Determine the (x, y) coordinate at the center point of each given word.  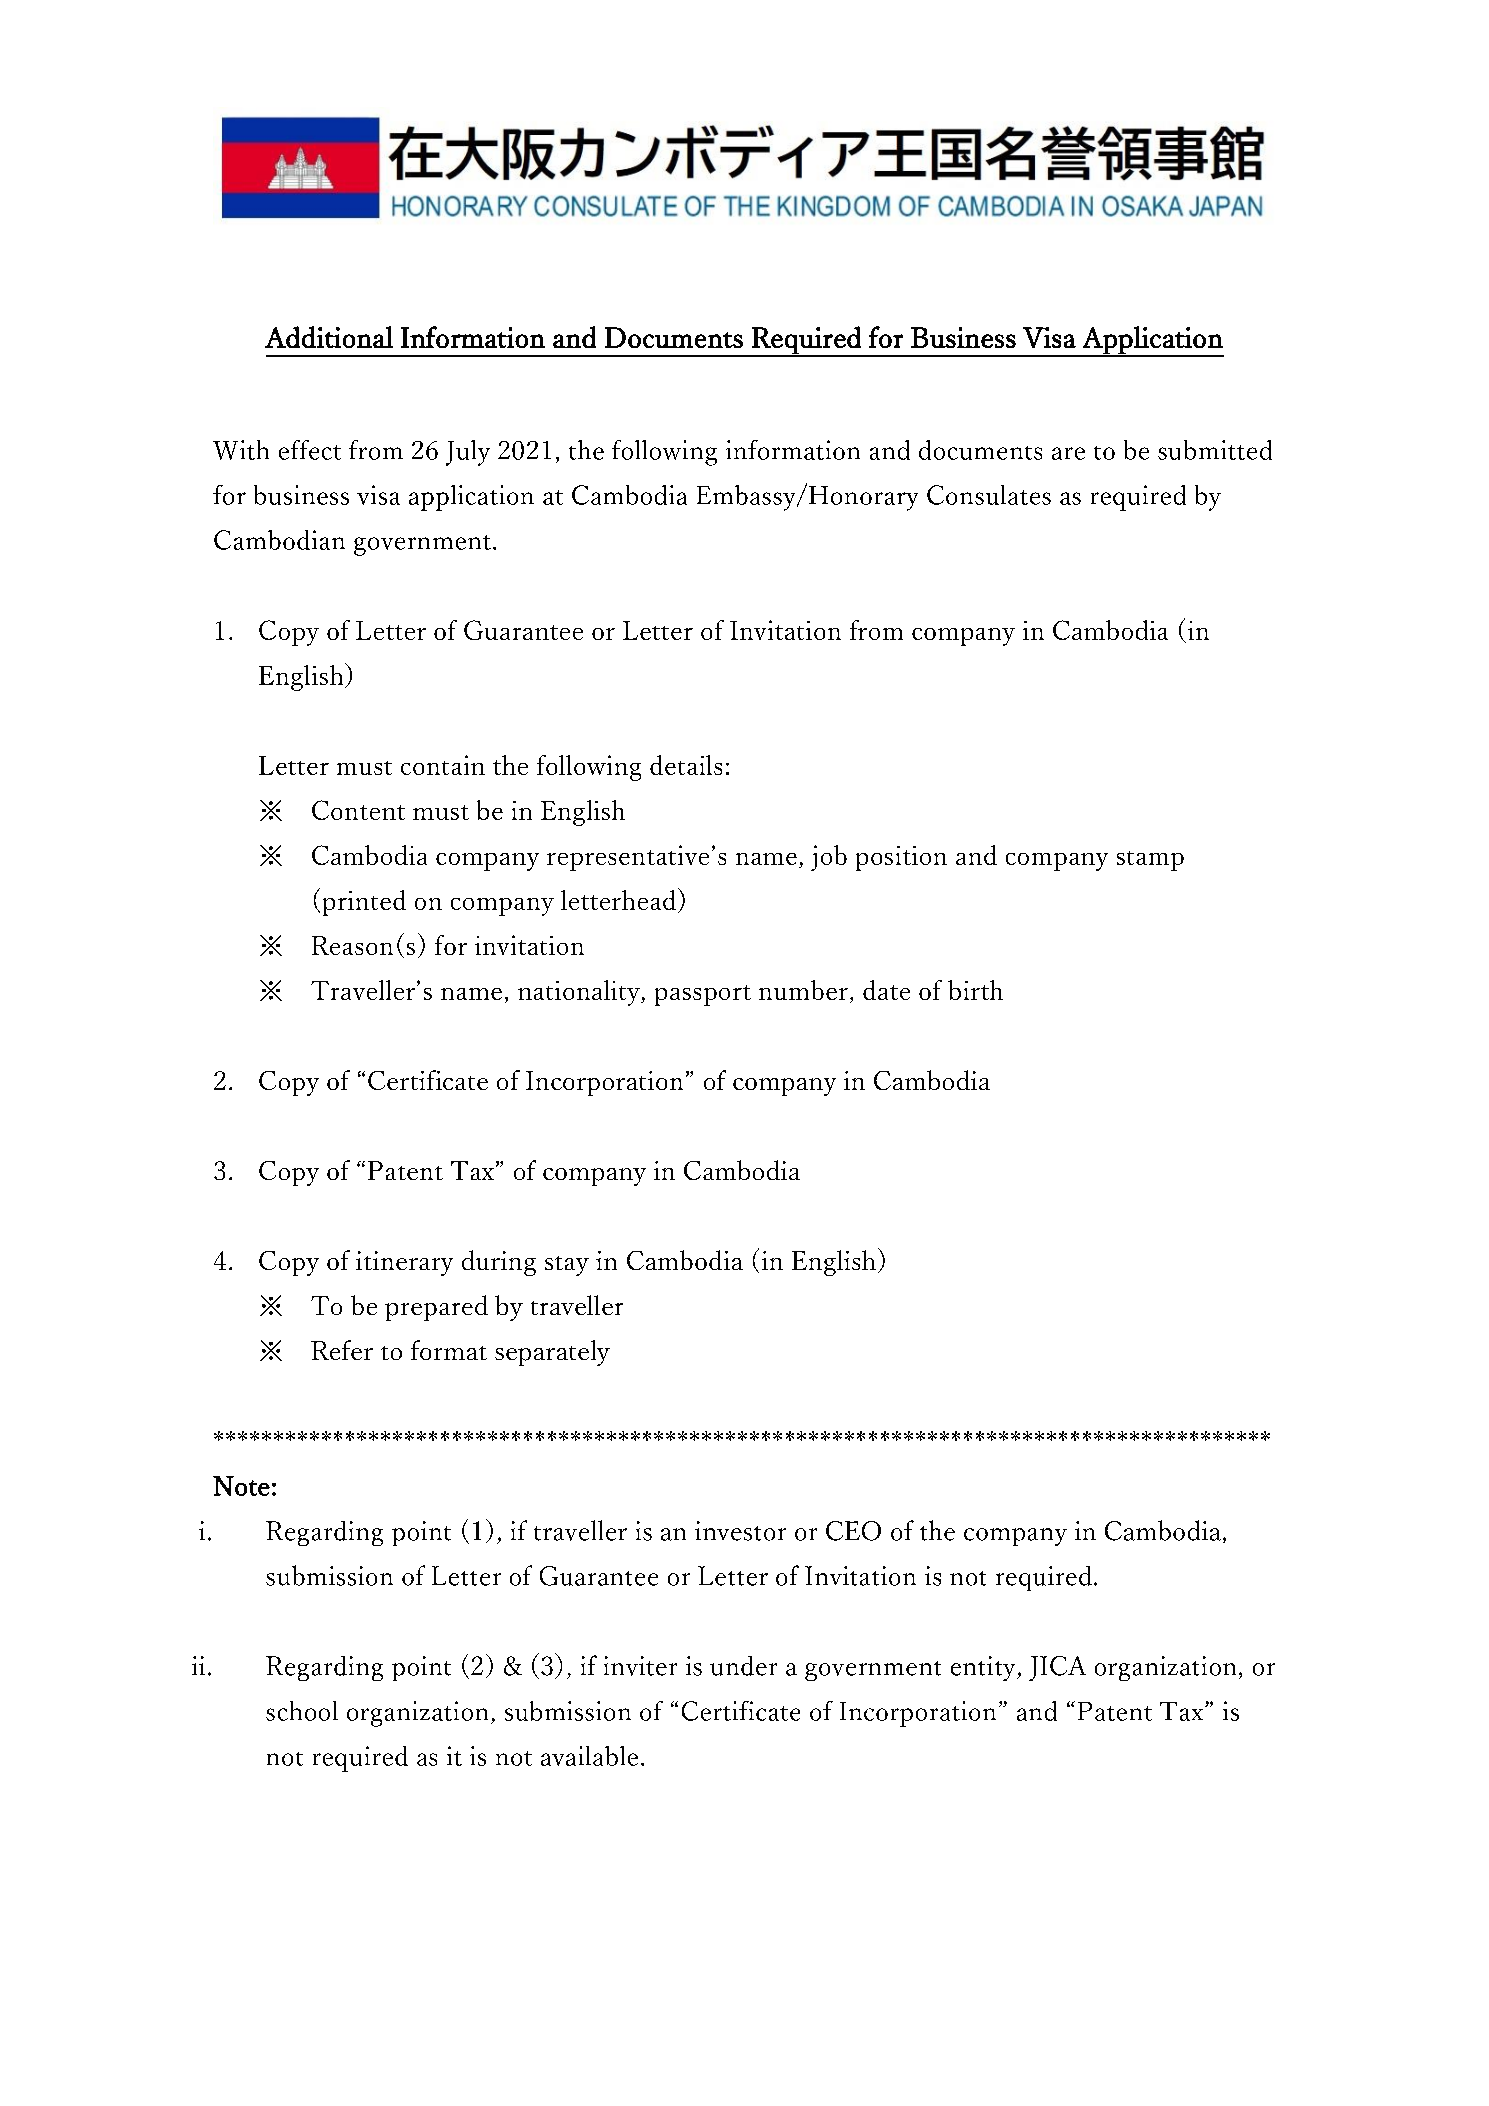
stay (567, 1266)
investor (740, 1531)
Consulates (989, 495)
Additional (329, 337)
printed (364, 903)
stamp (1150, 861)
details (686, 765)
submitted (1215, 450)
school (302, 1711)
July (468, 453)
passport (703, 995)
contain (443, 765)
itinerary (404, 1263)
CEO (853, 1531)
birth (975, 990)
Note (241, 1486)
